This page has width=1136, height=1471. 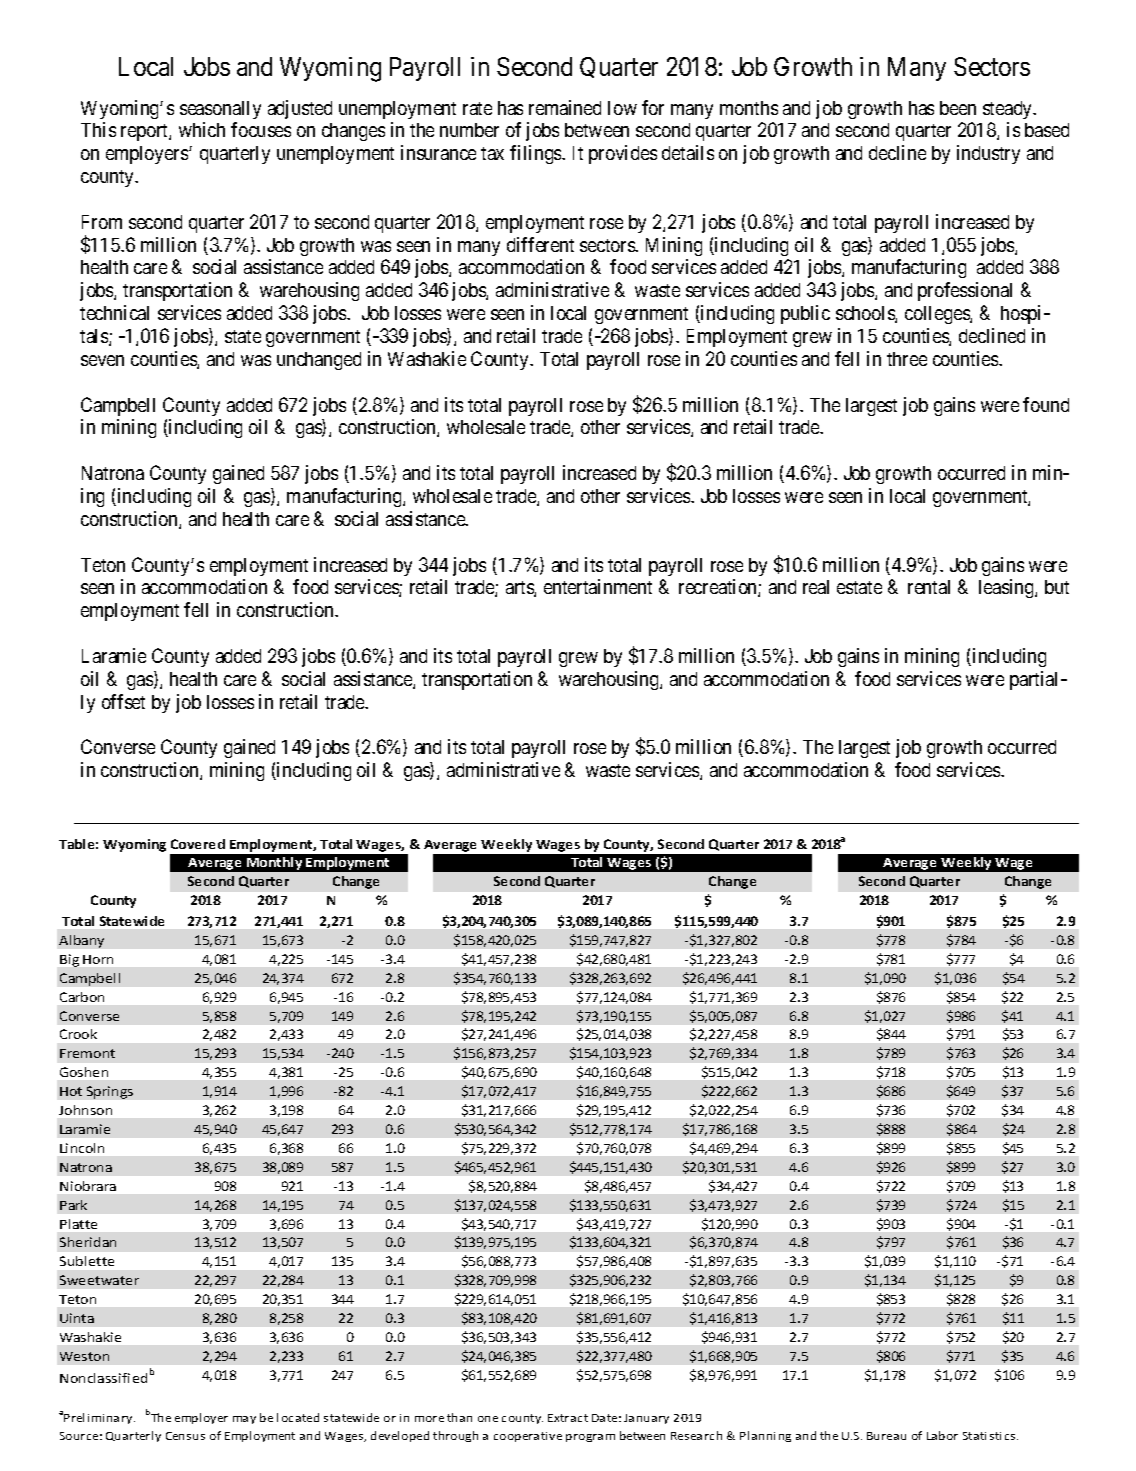 What do you see at coordinates (87, 1053) in the page?
I see `Fremont` at bounding box center [87, 1053].
